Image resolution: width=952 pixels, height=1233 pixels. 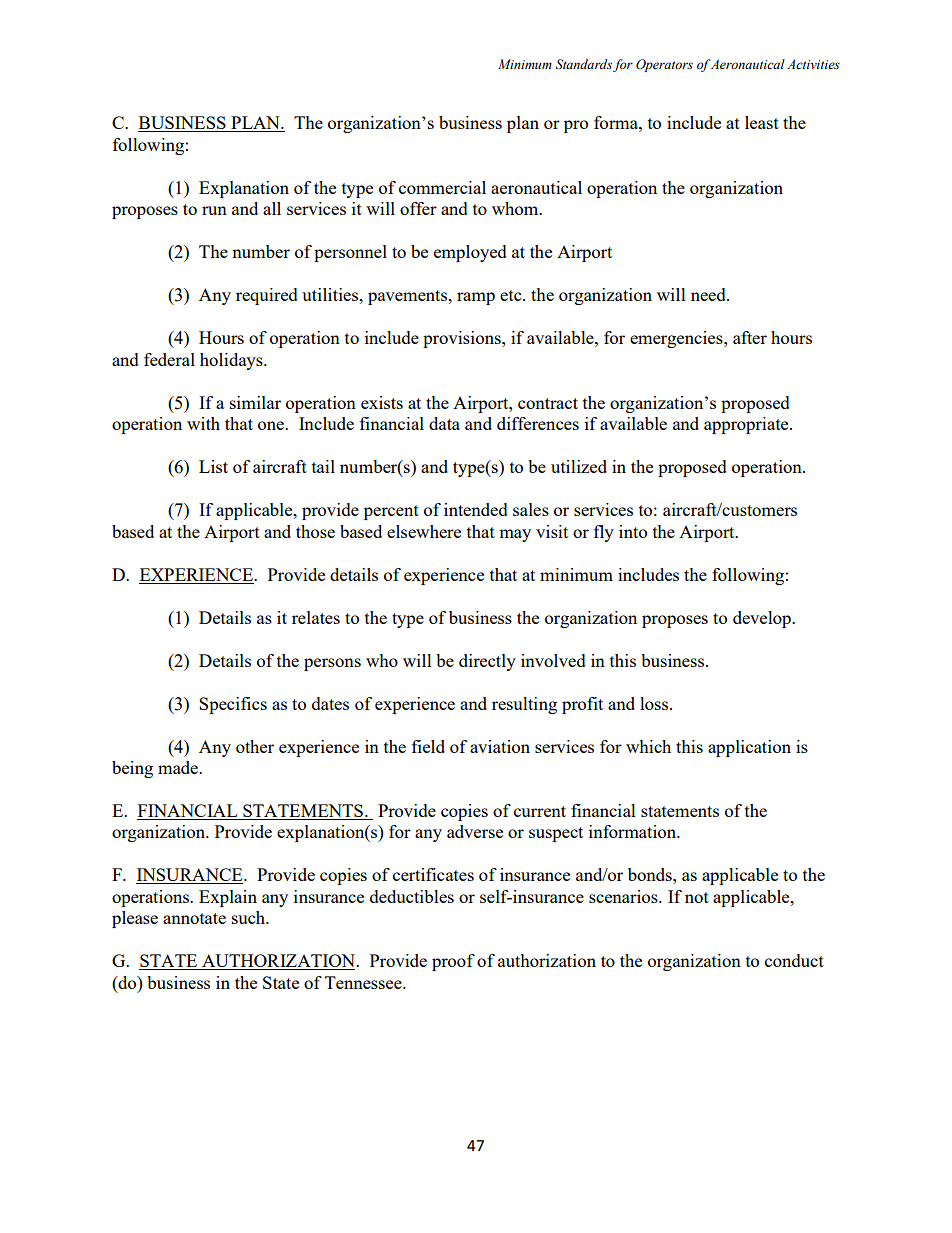 What do you see at coordinates (233, 705) in the screenshot?
I see `Specifics` at bounding box center [233, 705].
